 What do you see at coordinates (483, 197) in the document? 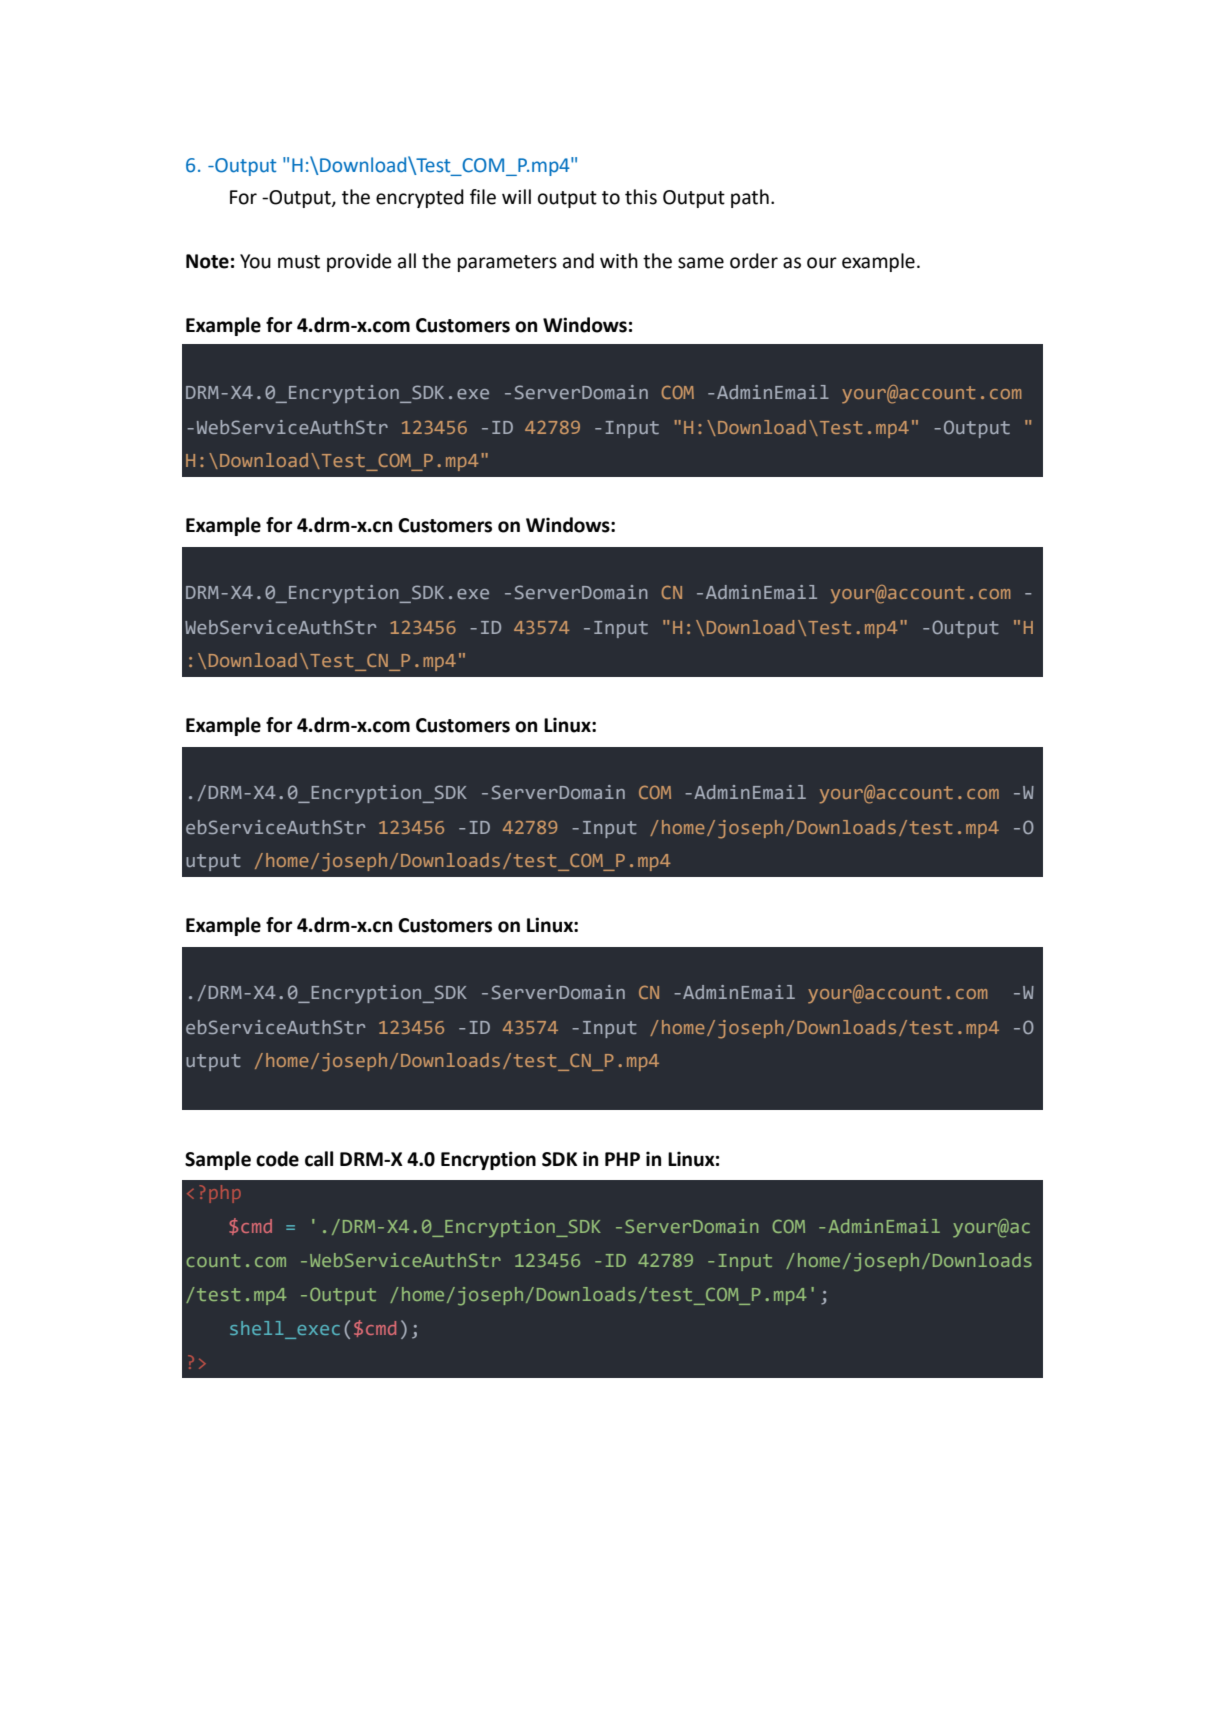
I see `file` at bounding box center [483, 197].
